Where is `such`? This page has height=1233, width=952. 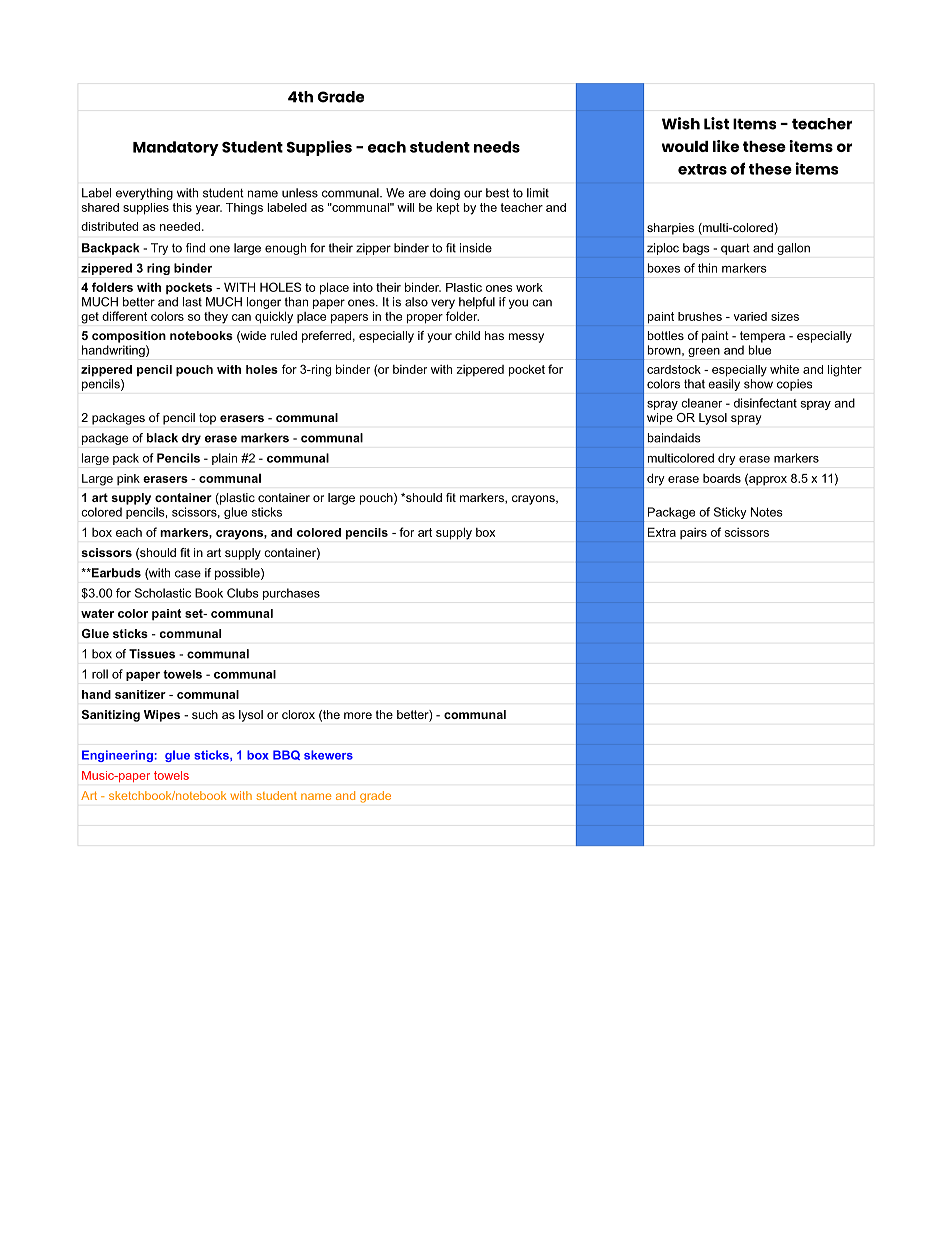
such is located at coordinates (205, 714).
